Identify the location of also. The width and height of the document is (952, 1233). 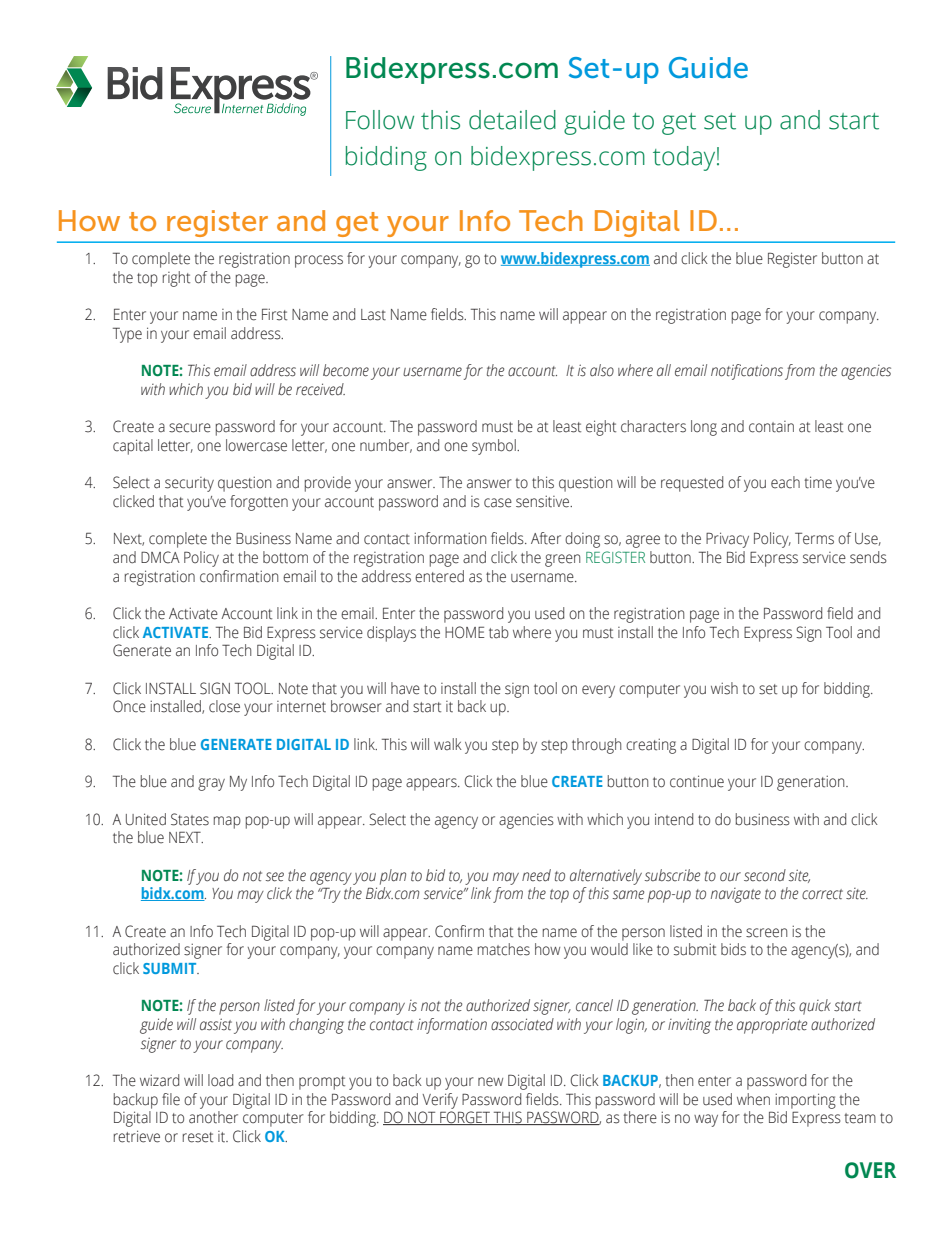
(602, 370).
